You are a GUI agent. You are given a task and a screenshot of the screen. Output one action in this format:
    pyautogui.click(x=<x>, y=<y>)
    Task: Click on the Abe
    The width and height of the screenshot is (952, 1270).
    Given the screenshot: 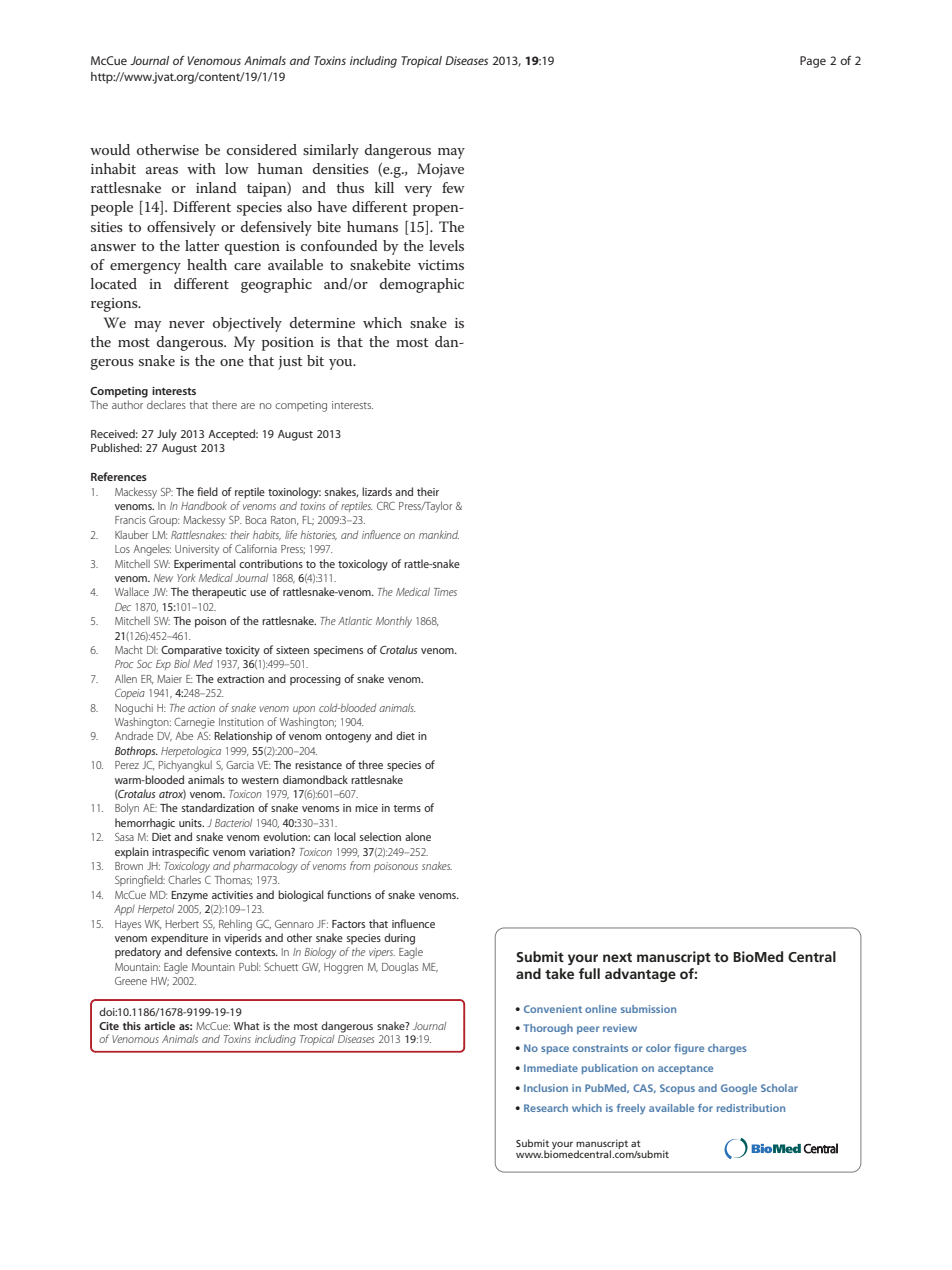 What is the action you would take?
    pyautogui.click(x=184, y=736)
